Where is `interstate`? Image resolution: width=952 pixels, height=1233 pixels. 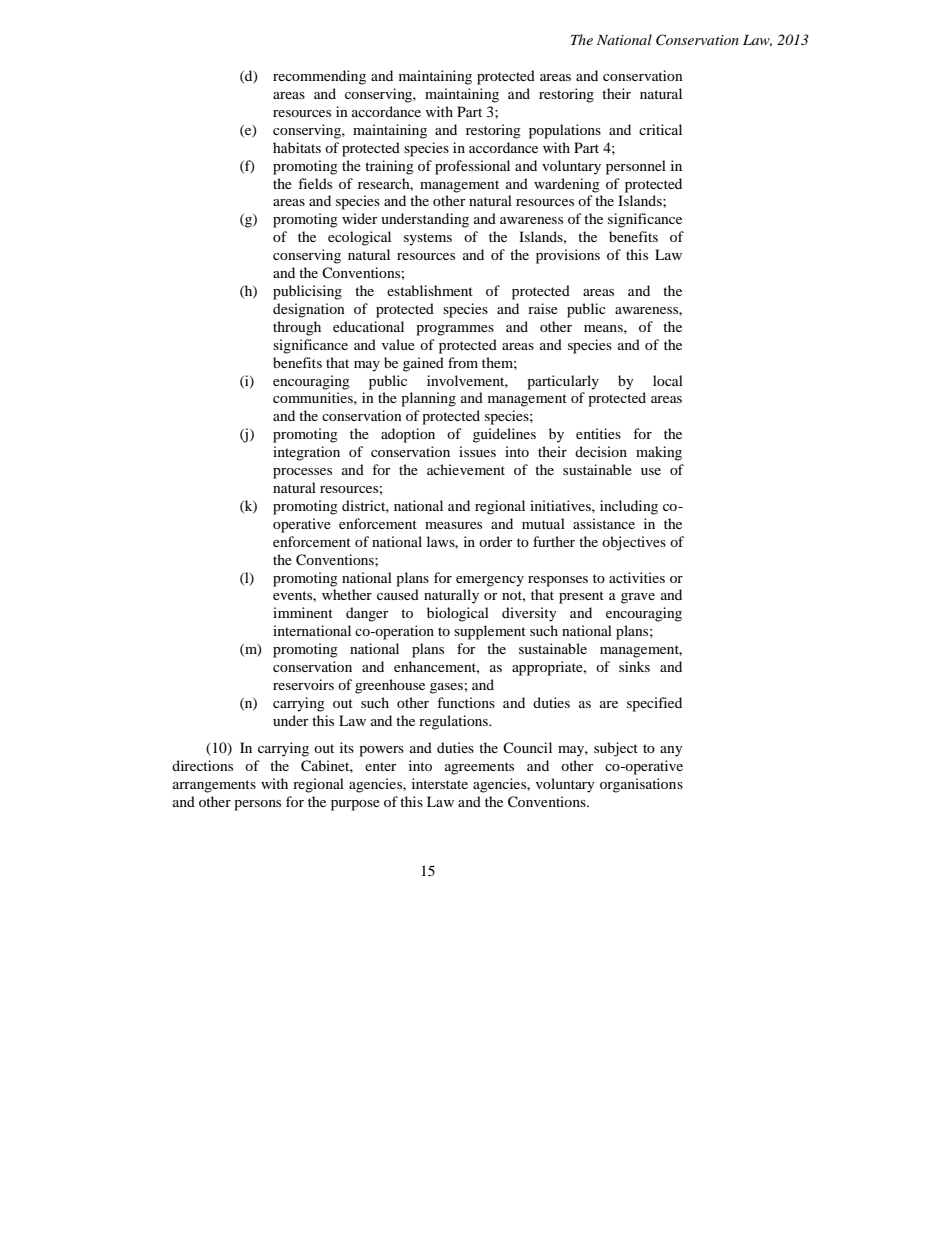 interstate is located at coordinates (440, 783).
